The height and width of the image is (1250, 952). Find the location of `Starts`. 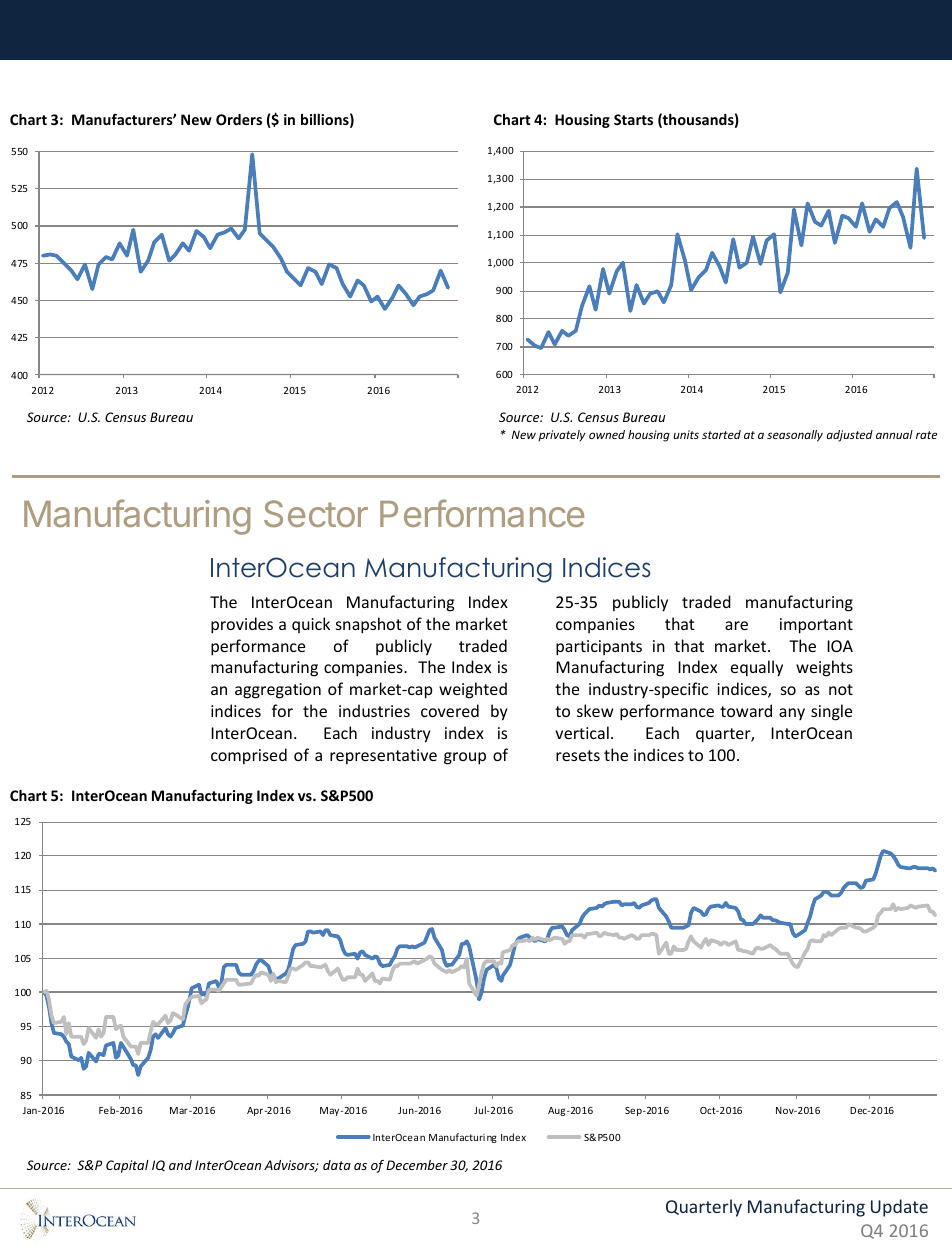

Starts is located at coordinates (633, 119).
